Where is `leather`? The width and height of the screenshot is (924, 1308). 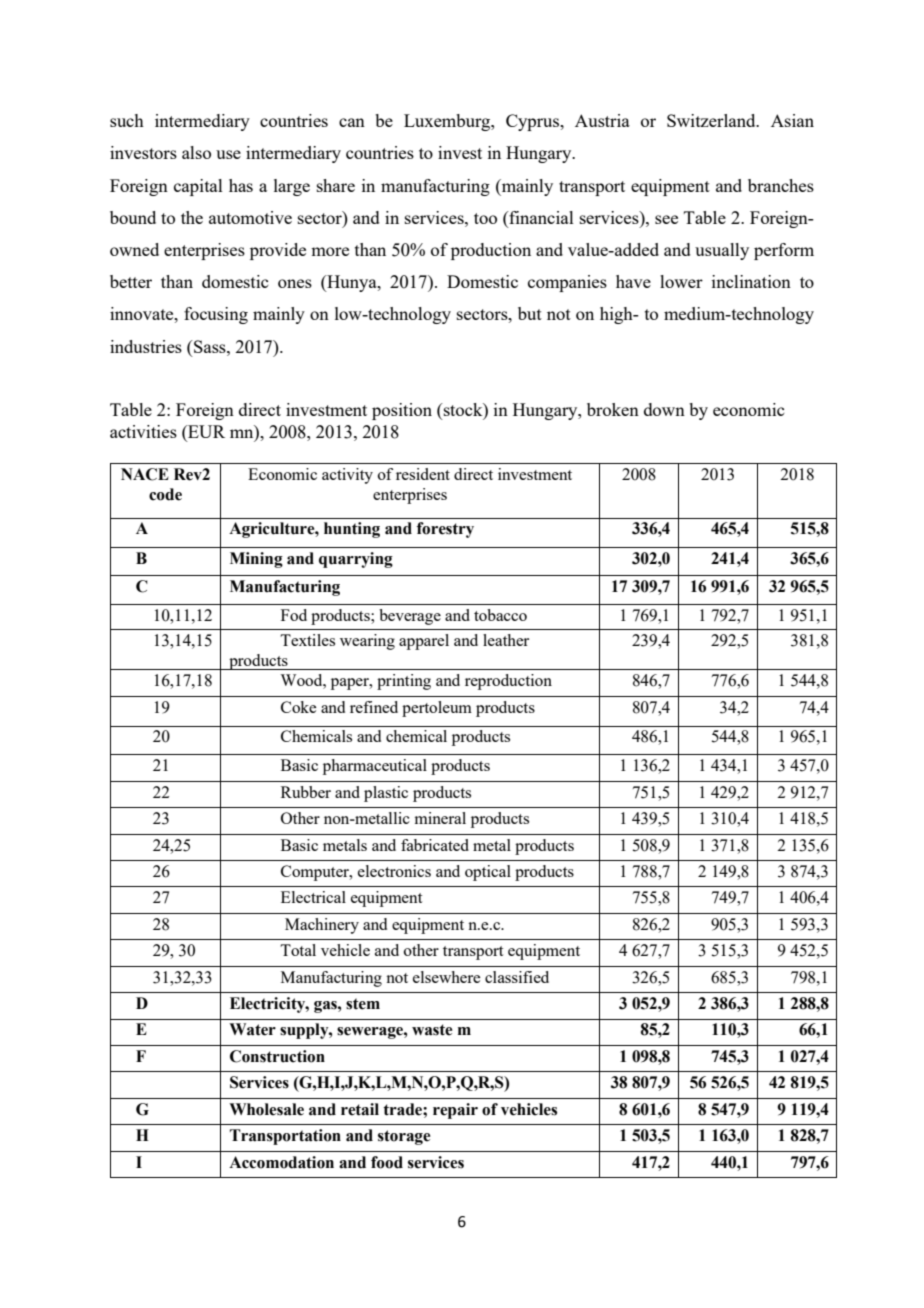 leather is located at coordinates (506, 640).
